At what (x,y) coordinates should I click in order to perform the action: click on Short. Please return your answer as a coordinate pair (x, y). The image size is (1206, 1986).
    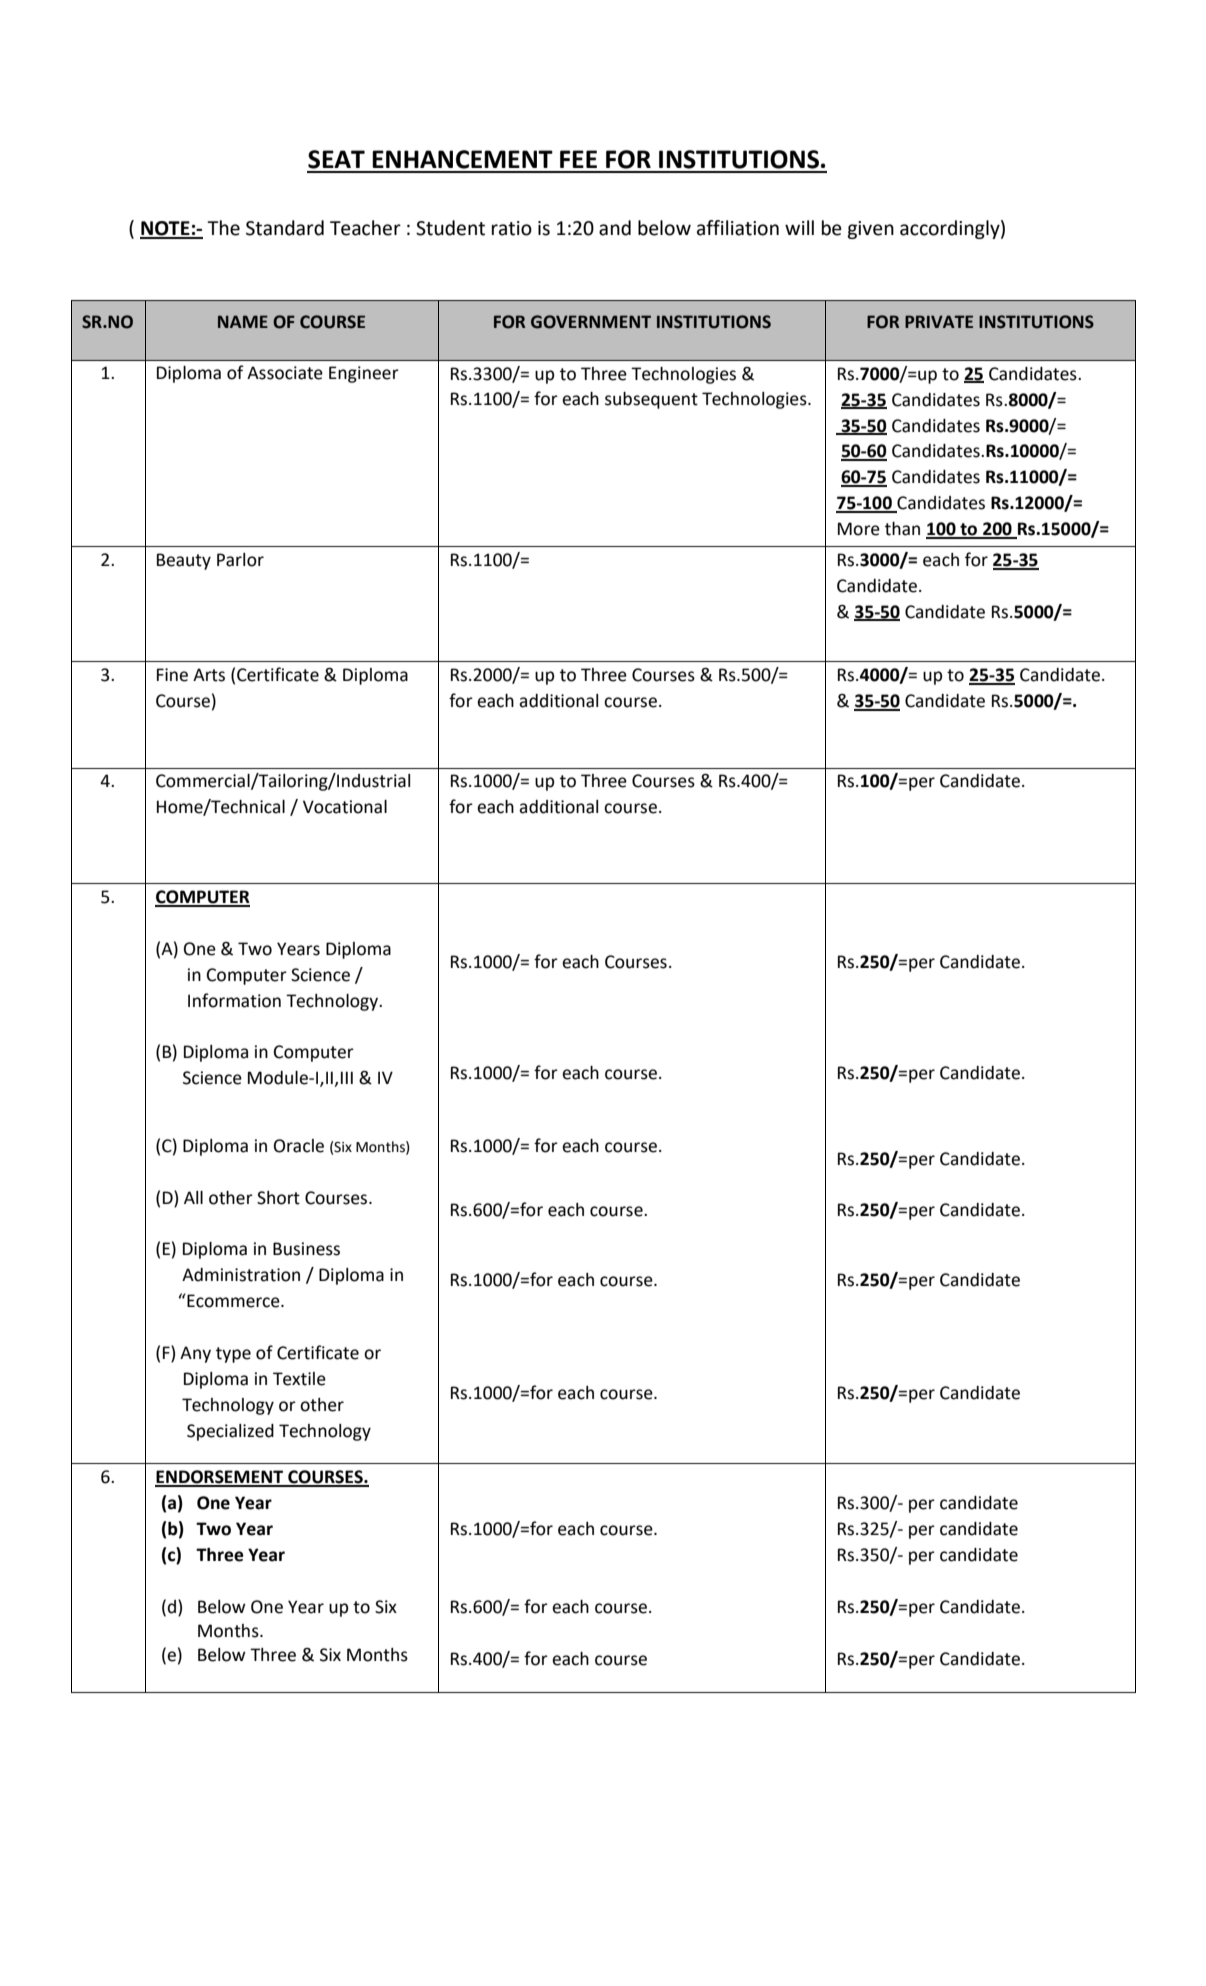
    Looking at the image, I should click on (278, 1198).
